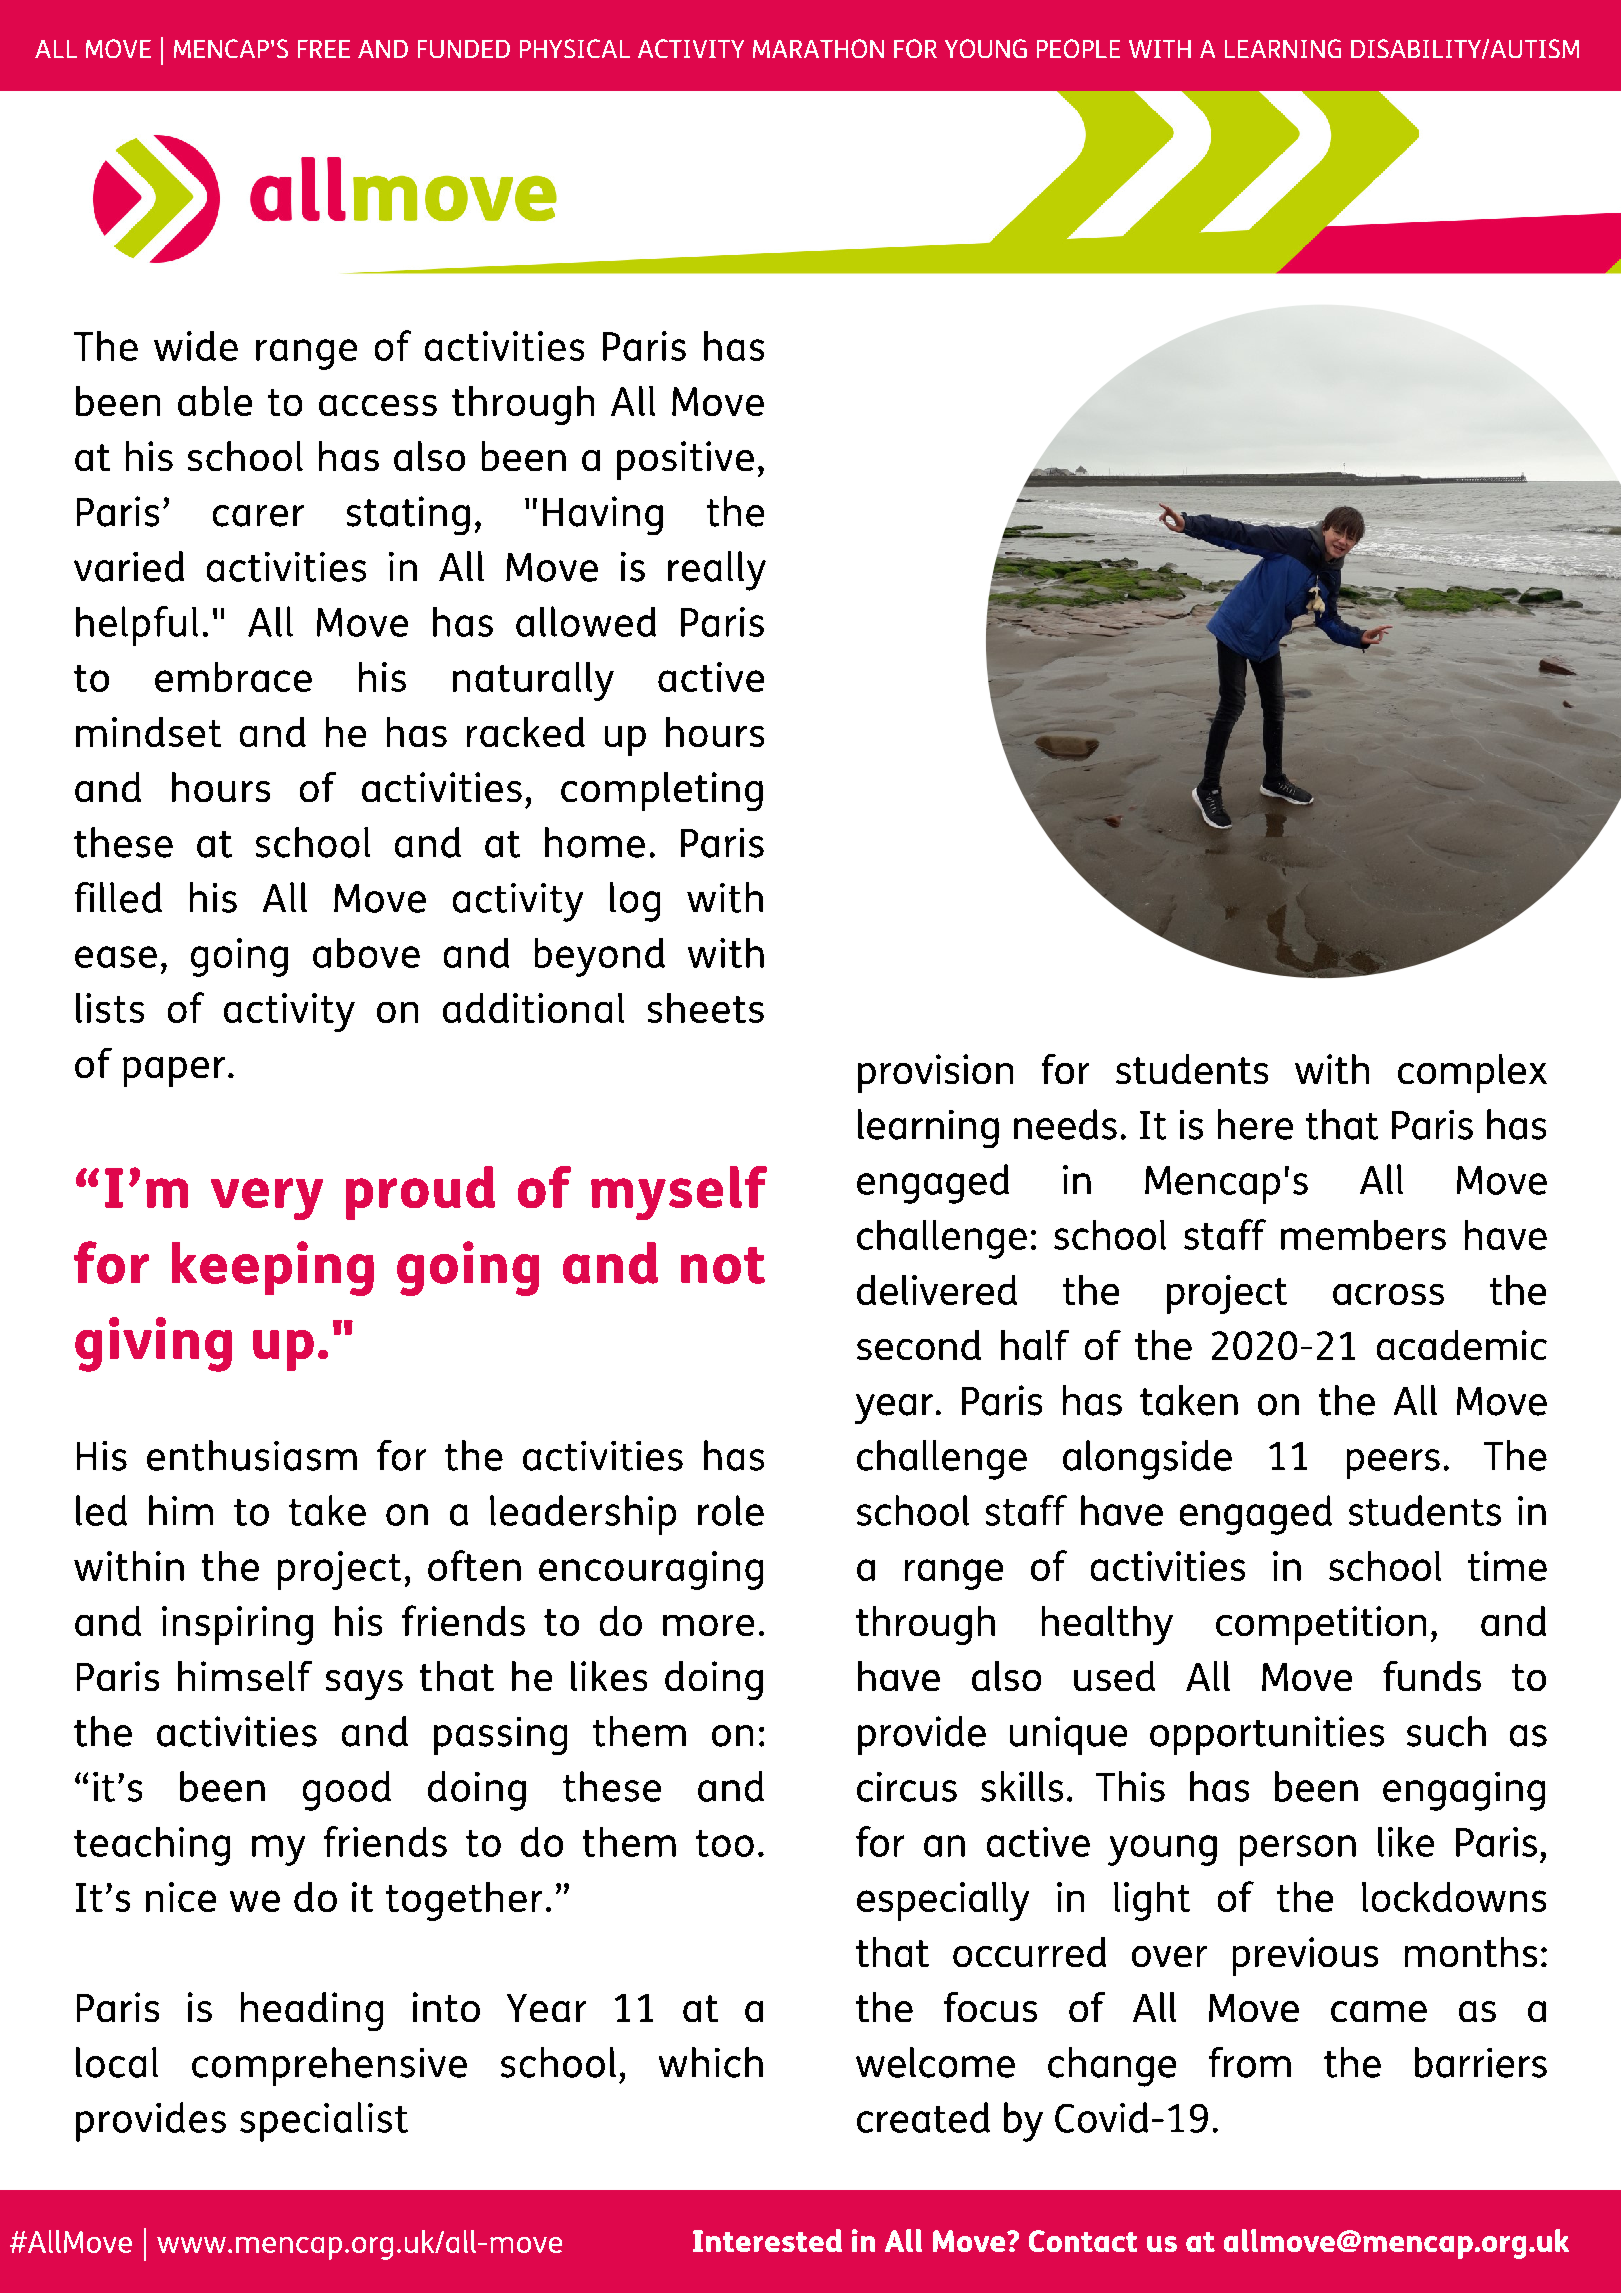 The image size is (1621, 2293). What do you see at coordinates (818, 48) in the screenshot?
I see `MARATHON` at bounding box center [818, 48].
